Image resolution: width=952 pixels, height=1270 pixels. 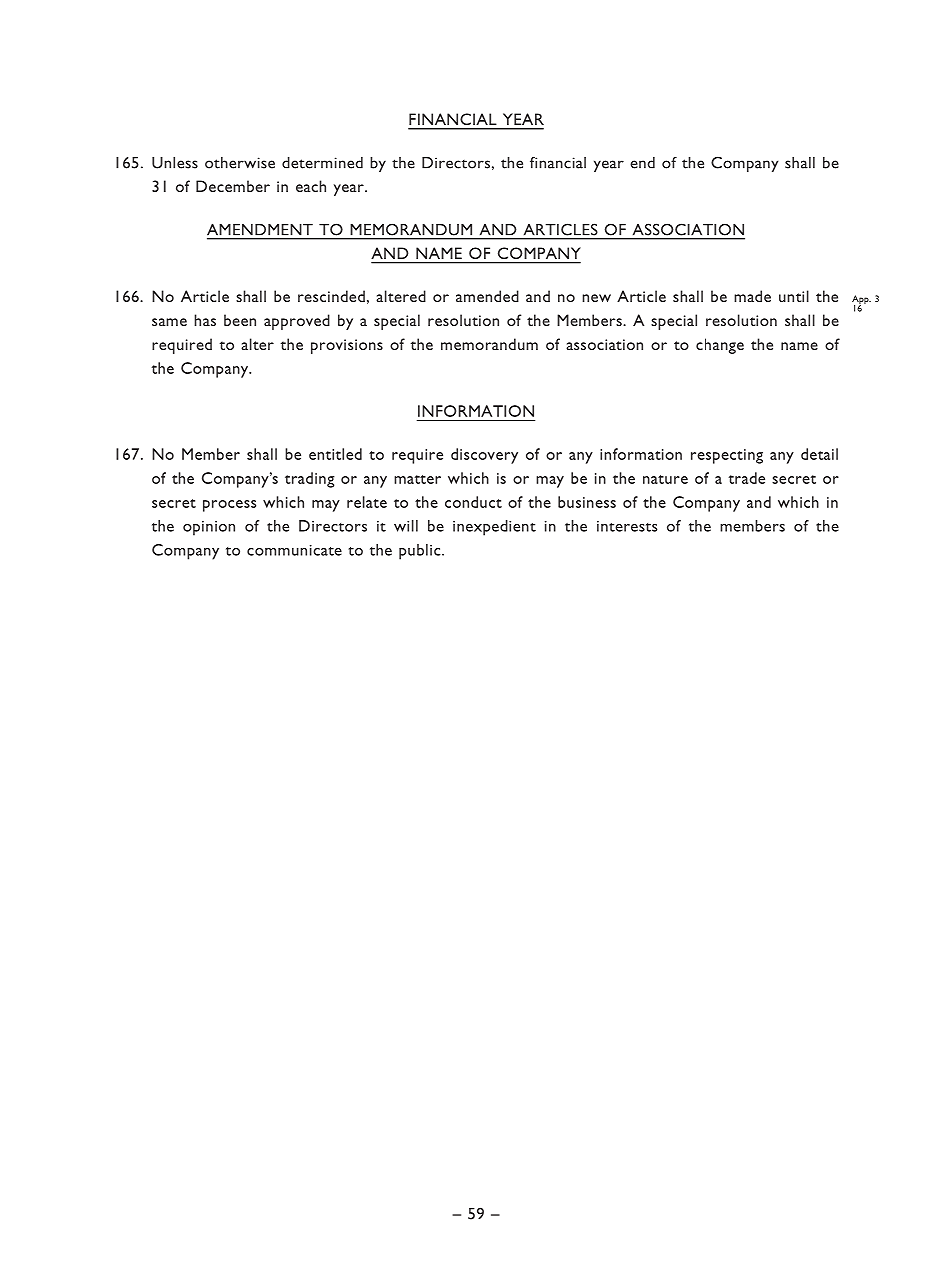 I want to click on provisions, so click(x=347, y=346).
